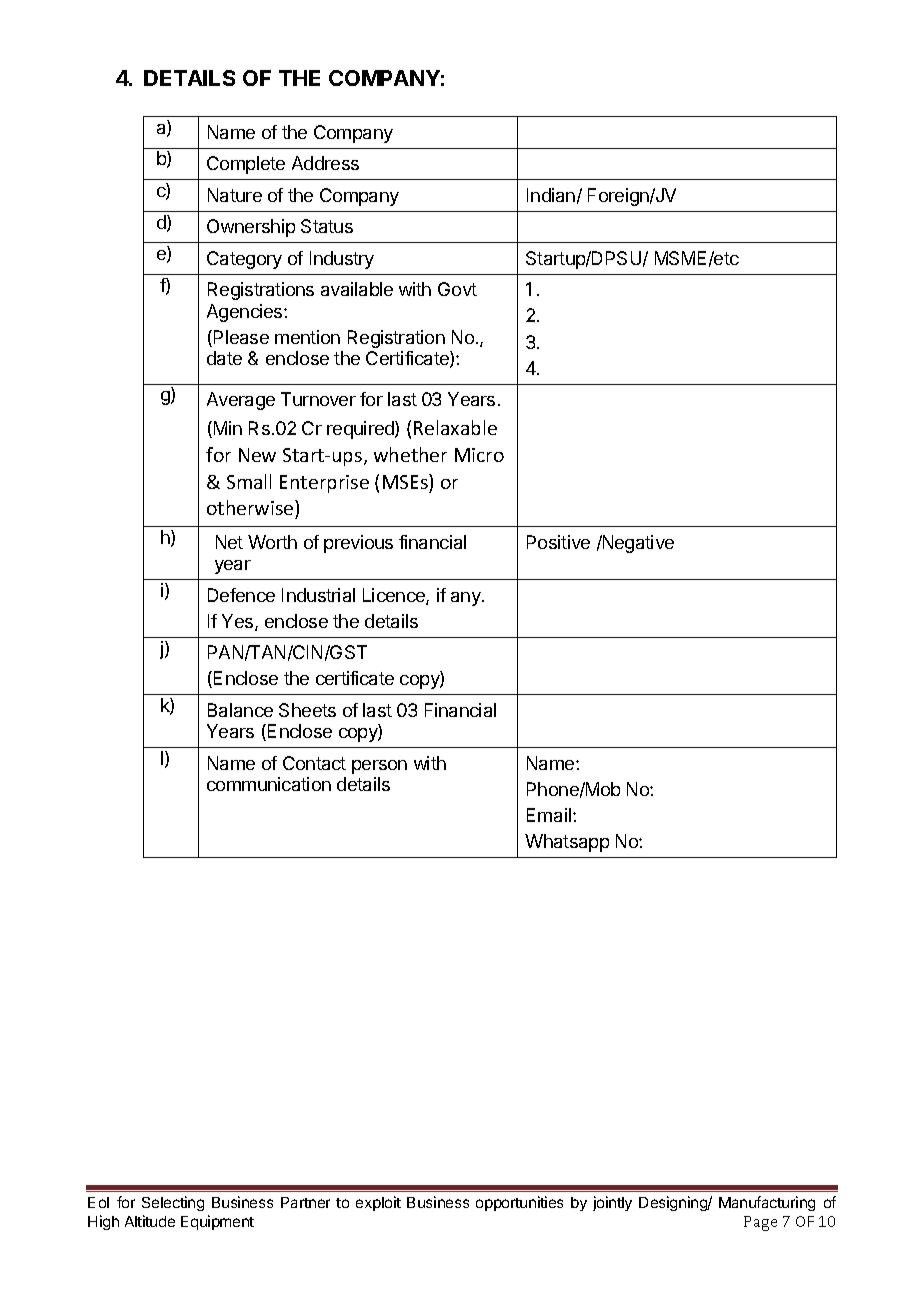 The width and height of the screenshot is (924, 1308). What do you see at coordinates (567, 843) in the screenshot?
I see `Whatsapp` at bounding box center [567, 843].
